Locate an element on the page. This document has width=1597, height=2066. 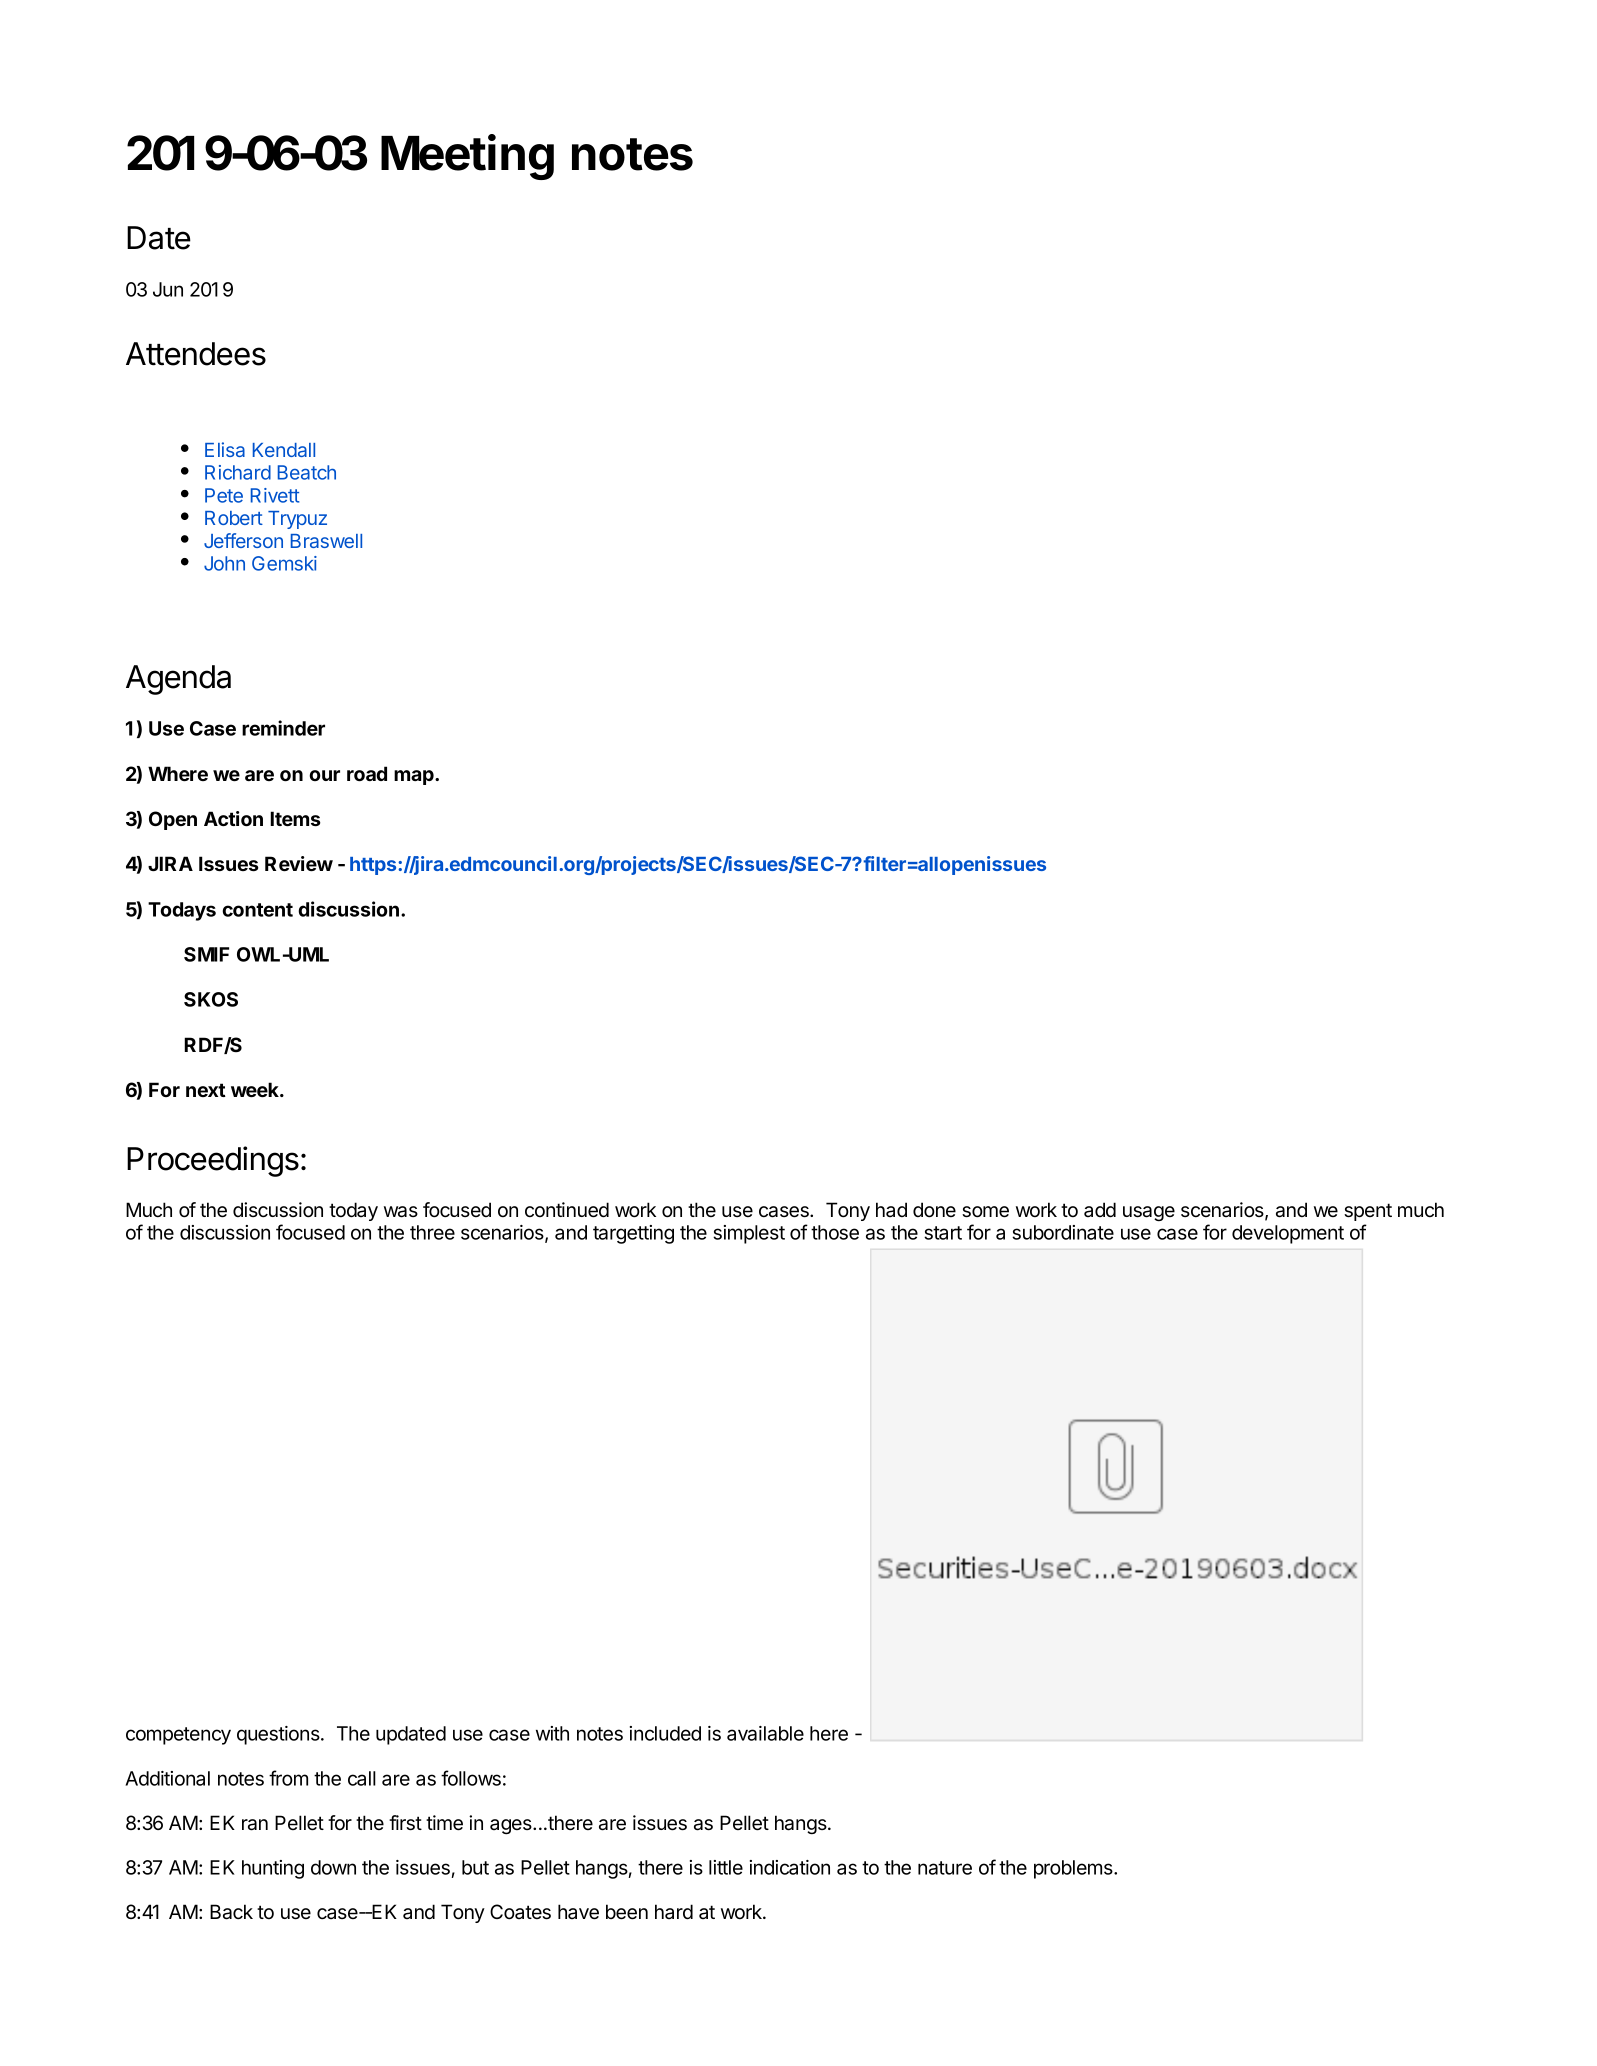
Kendall is located at coordinates (284, 450).
